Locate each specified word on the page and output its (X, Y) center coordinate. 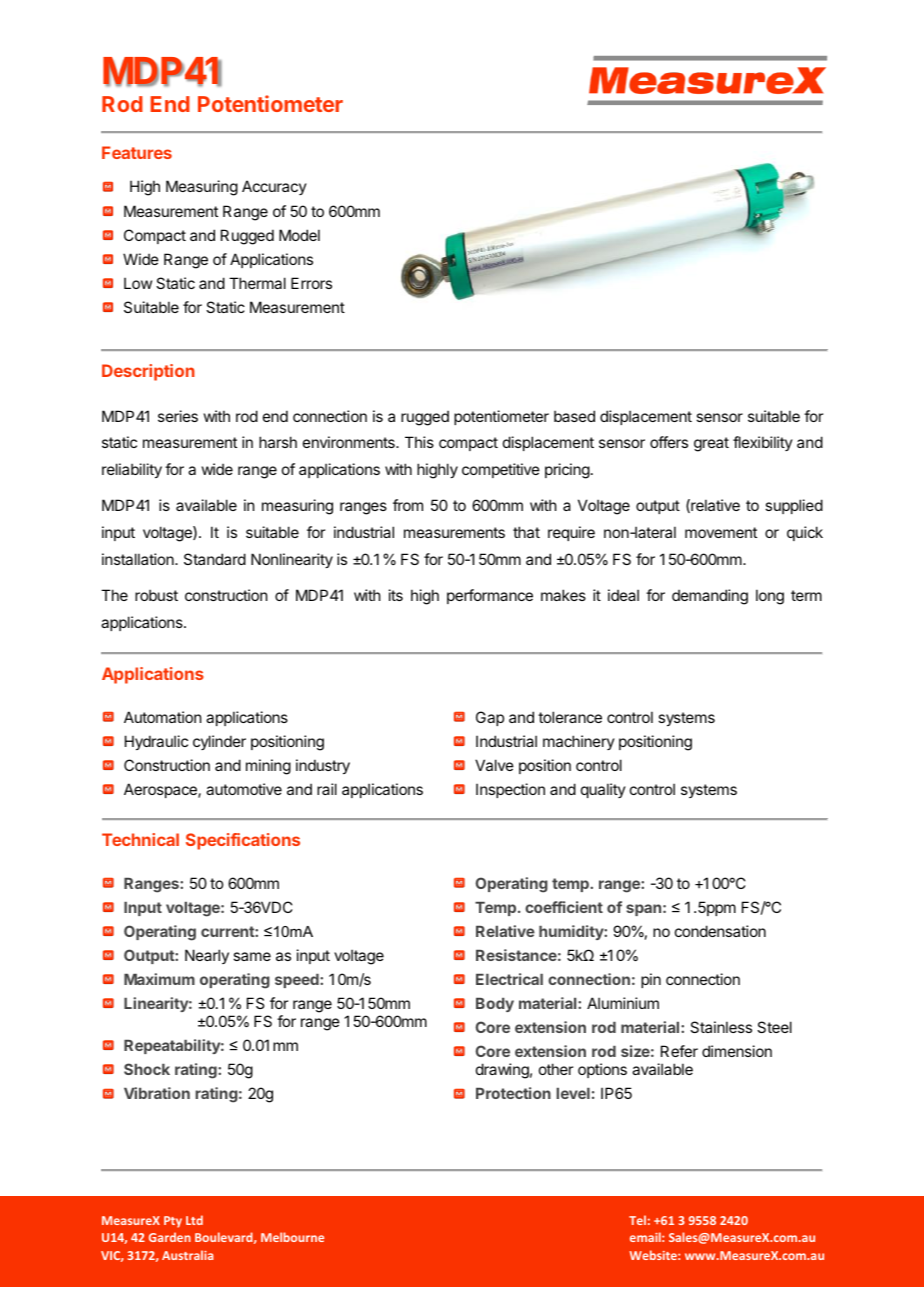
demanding (710, 597)
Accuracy (274, 187)
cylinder (219, 742)
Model (299, 235)
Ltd (194, 1220)
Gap (490, 718)
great (711, 444)
